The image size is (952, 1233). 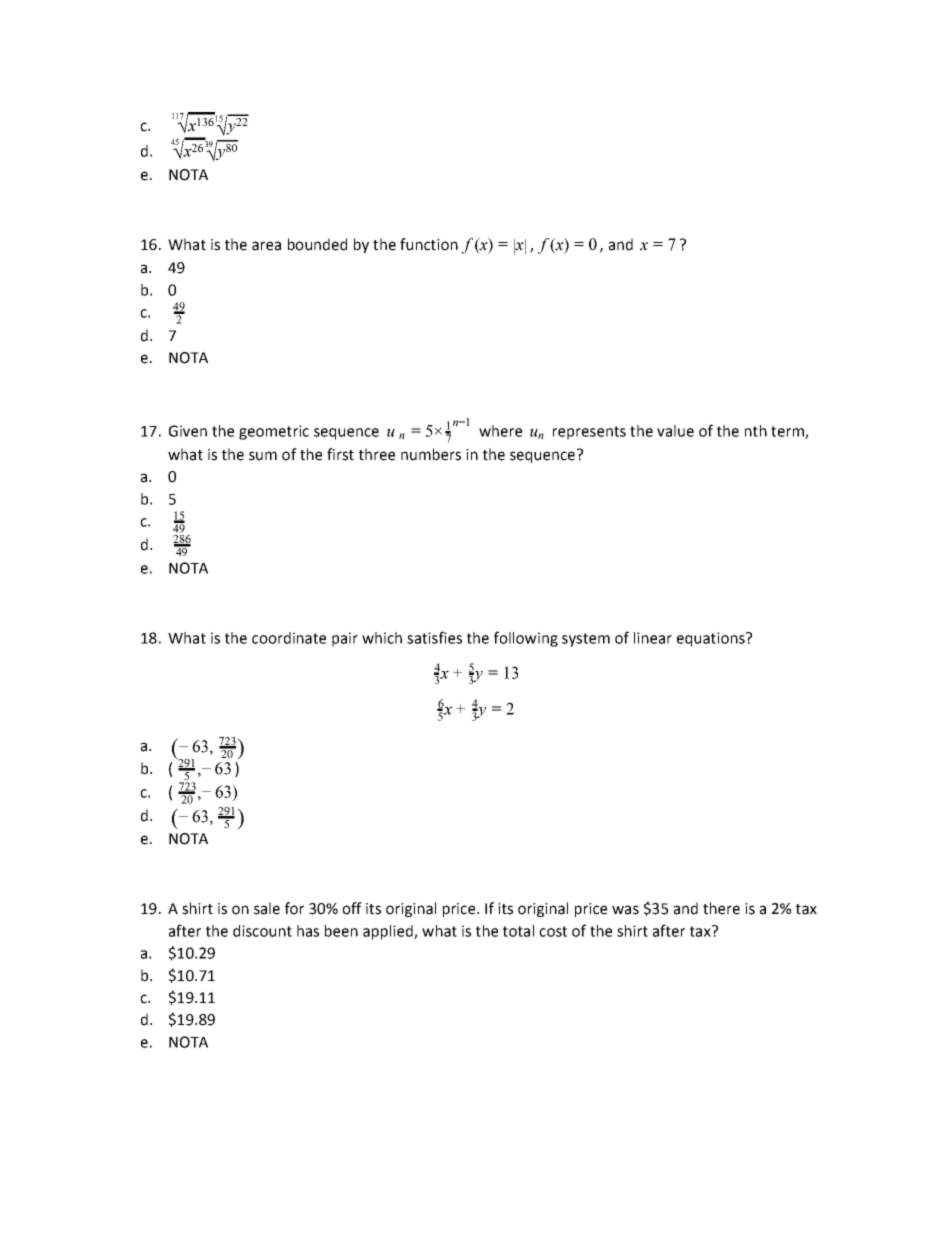 I want to click on equations, so click(x=712, y=639).
